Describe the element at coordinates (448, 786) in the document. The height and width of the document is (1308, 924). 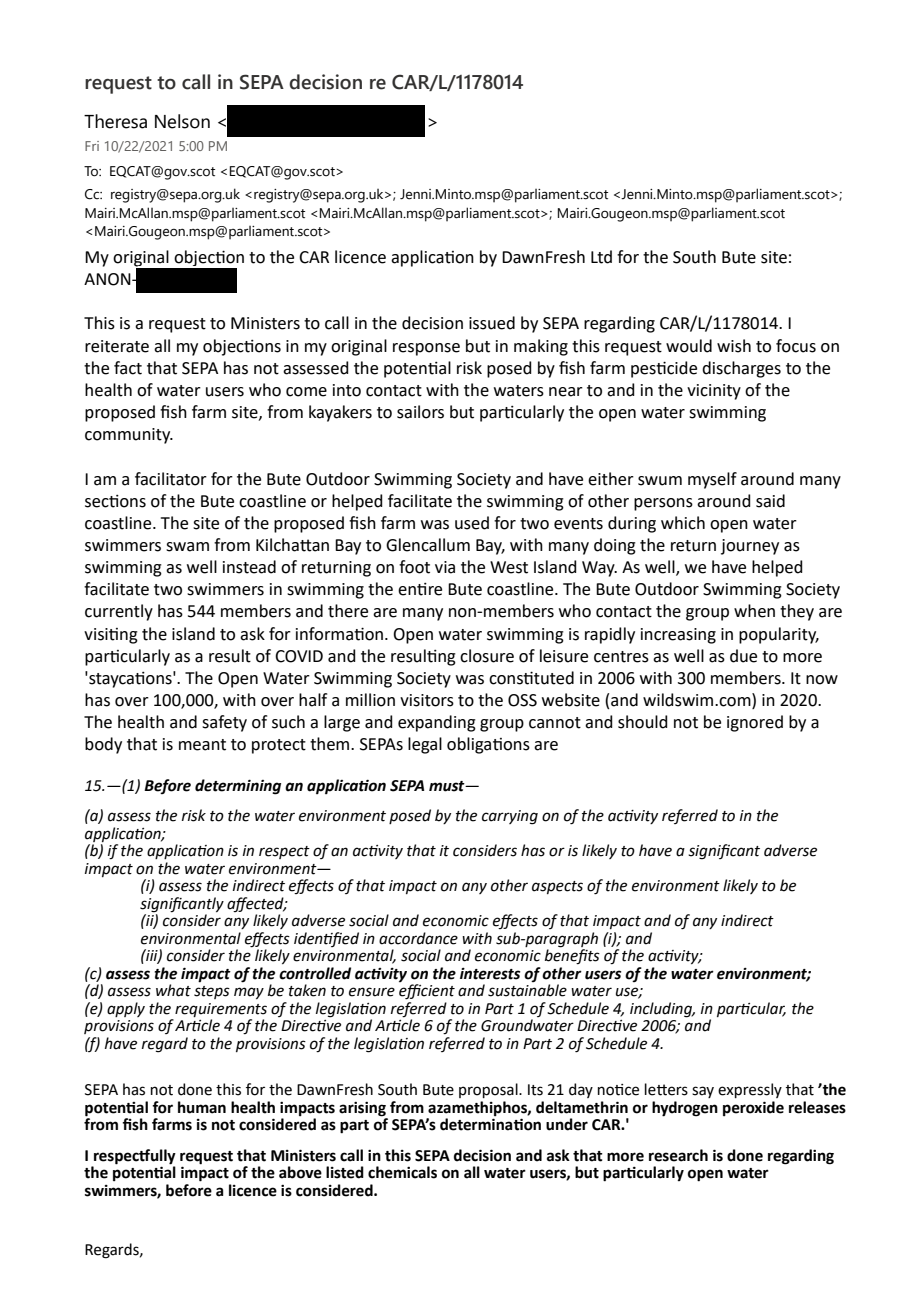
I see `must` at that location.
